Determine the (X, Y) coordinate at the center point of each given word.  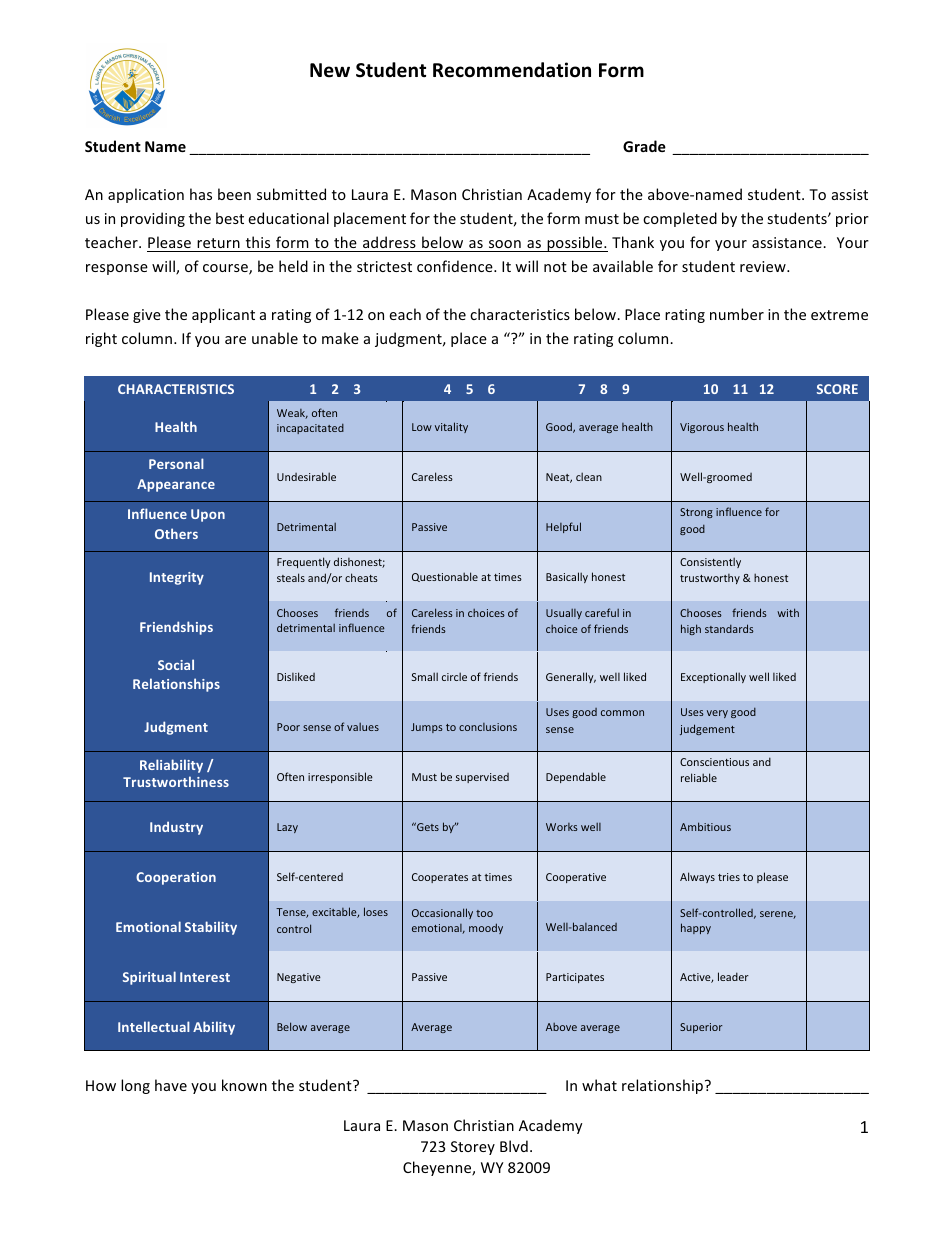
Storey (473, 1148)
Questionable (445, 577)
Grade (644, 146)
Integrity (177, 578)
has (201, 194)
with (788, 612)
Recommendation (512, 70)
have (171, 1085)
